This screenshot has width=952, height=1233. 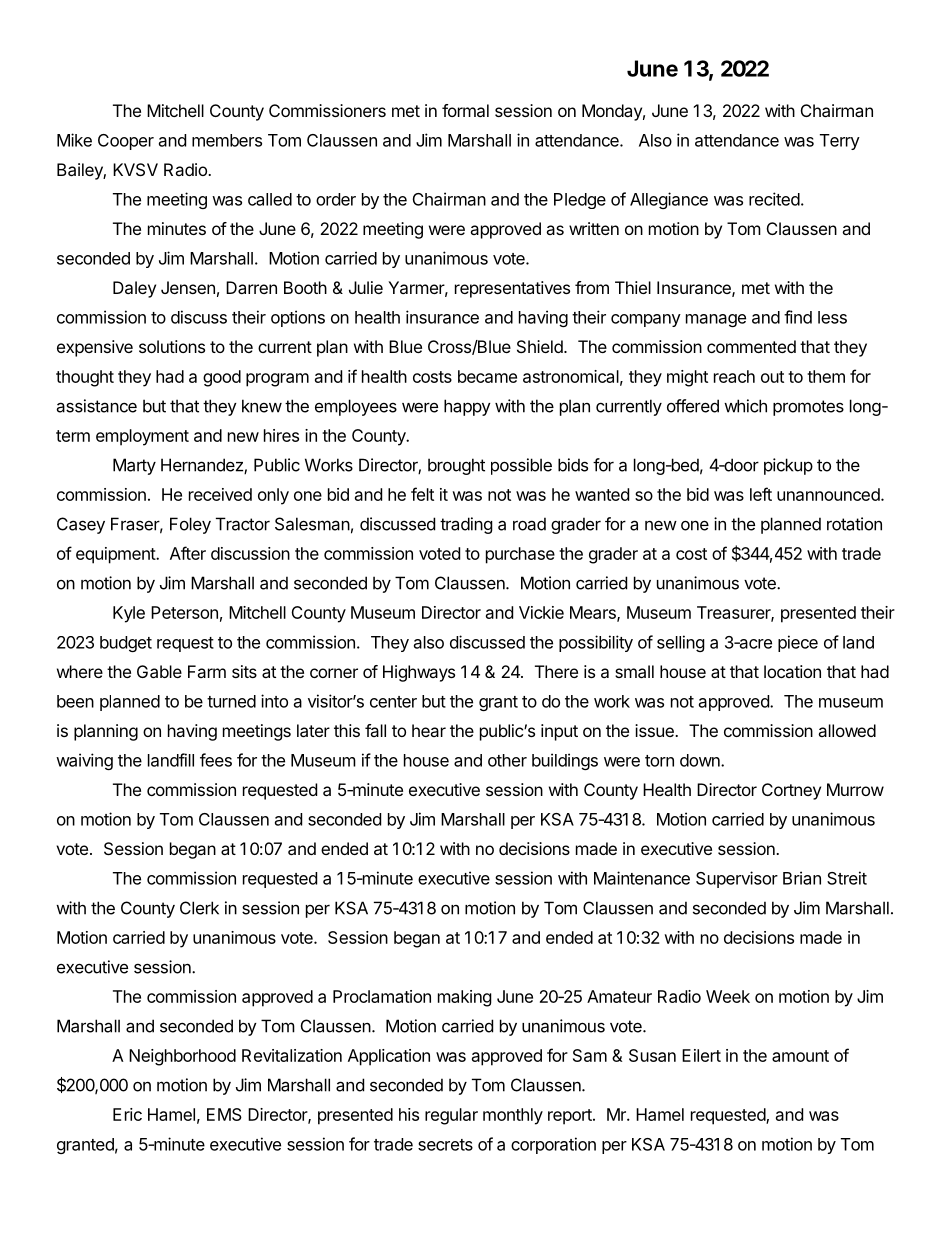 I want to click on Cortney, so click(x=791, y=791).
